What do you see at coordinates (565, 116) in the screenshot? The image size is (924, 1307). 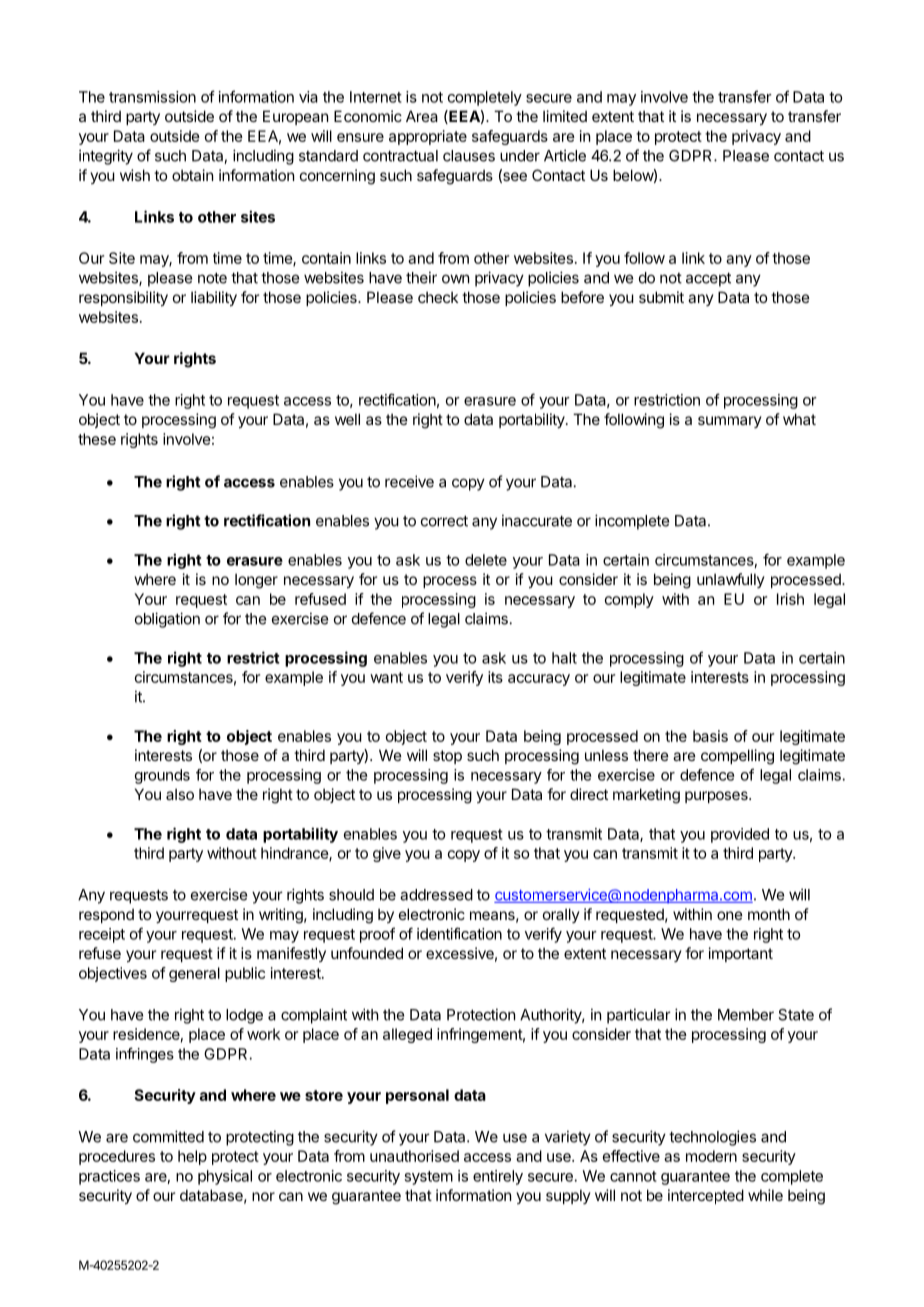 I see `limited` at bounding box center [565, 116].
